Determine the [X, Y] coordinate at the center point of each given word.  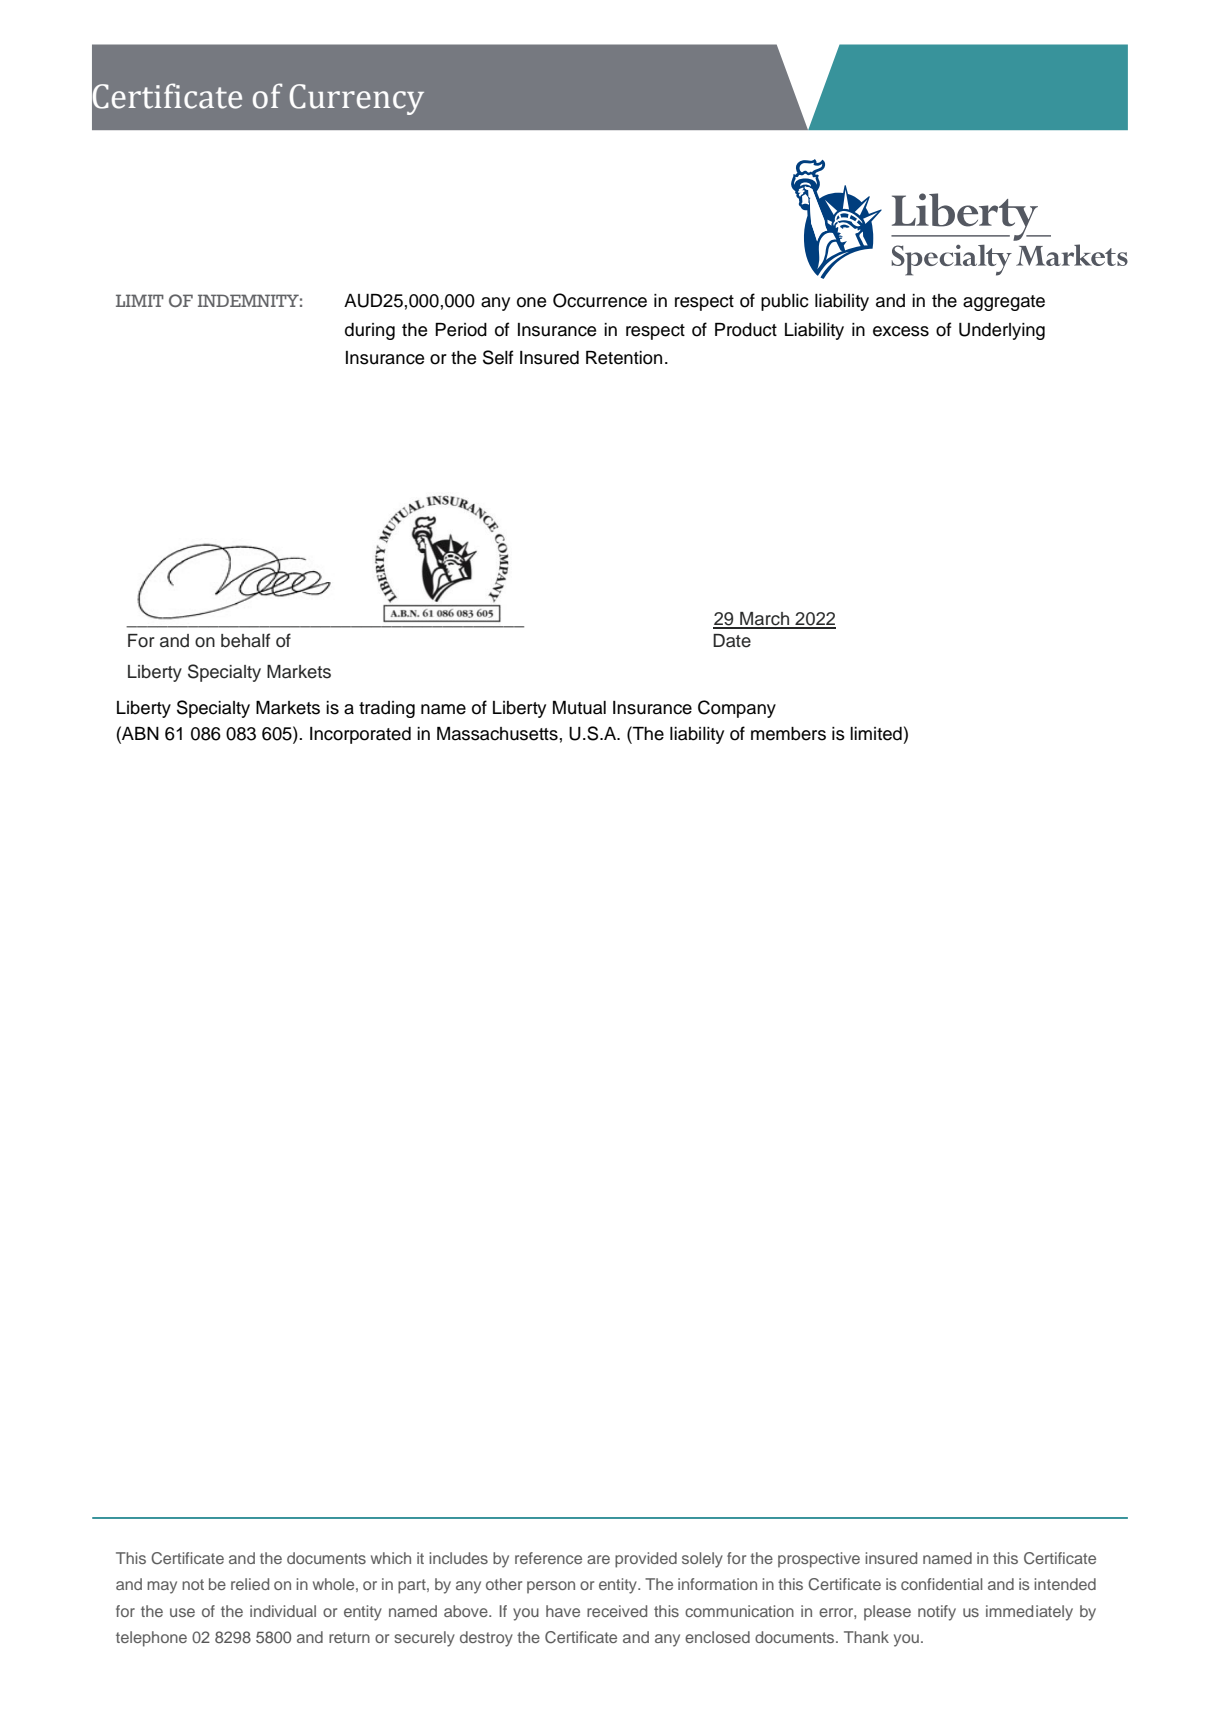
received [617, 1611]
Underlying [1002, 331]
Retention [624, 358]
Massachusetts [497, 734]
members [788, 734]
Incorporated [360, 735]
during [370, 331]
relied [250, 1584]
